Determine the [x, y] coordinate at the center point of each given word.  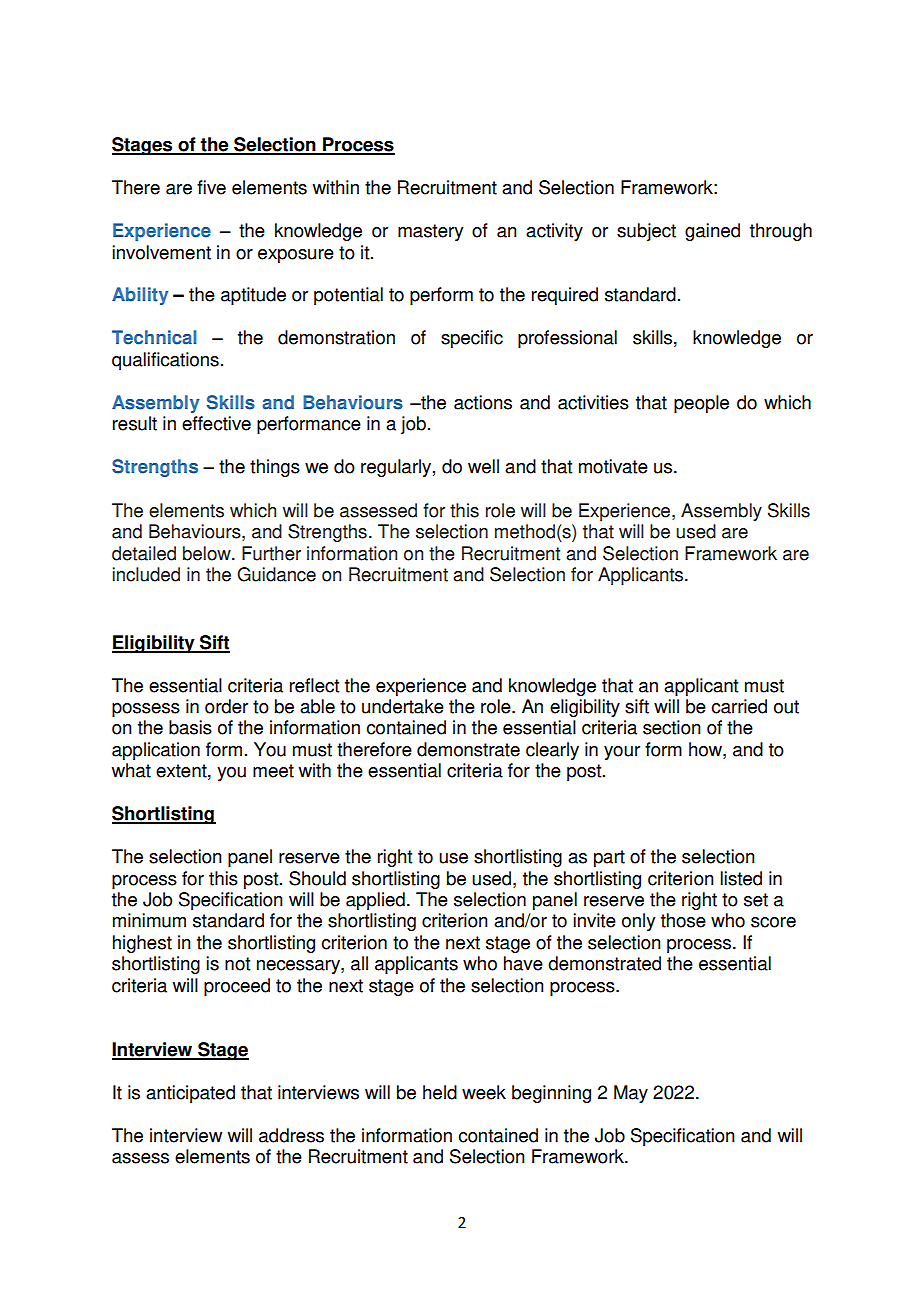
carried [739, 706]
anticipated [190, 1094]
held [440, 1092]
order [226, 706]
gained [712, 232]
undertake [403, 706]
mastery [430, 232]
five [211, 187]
